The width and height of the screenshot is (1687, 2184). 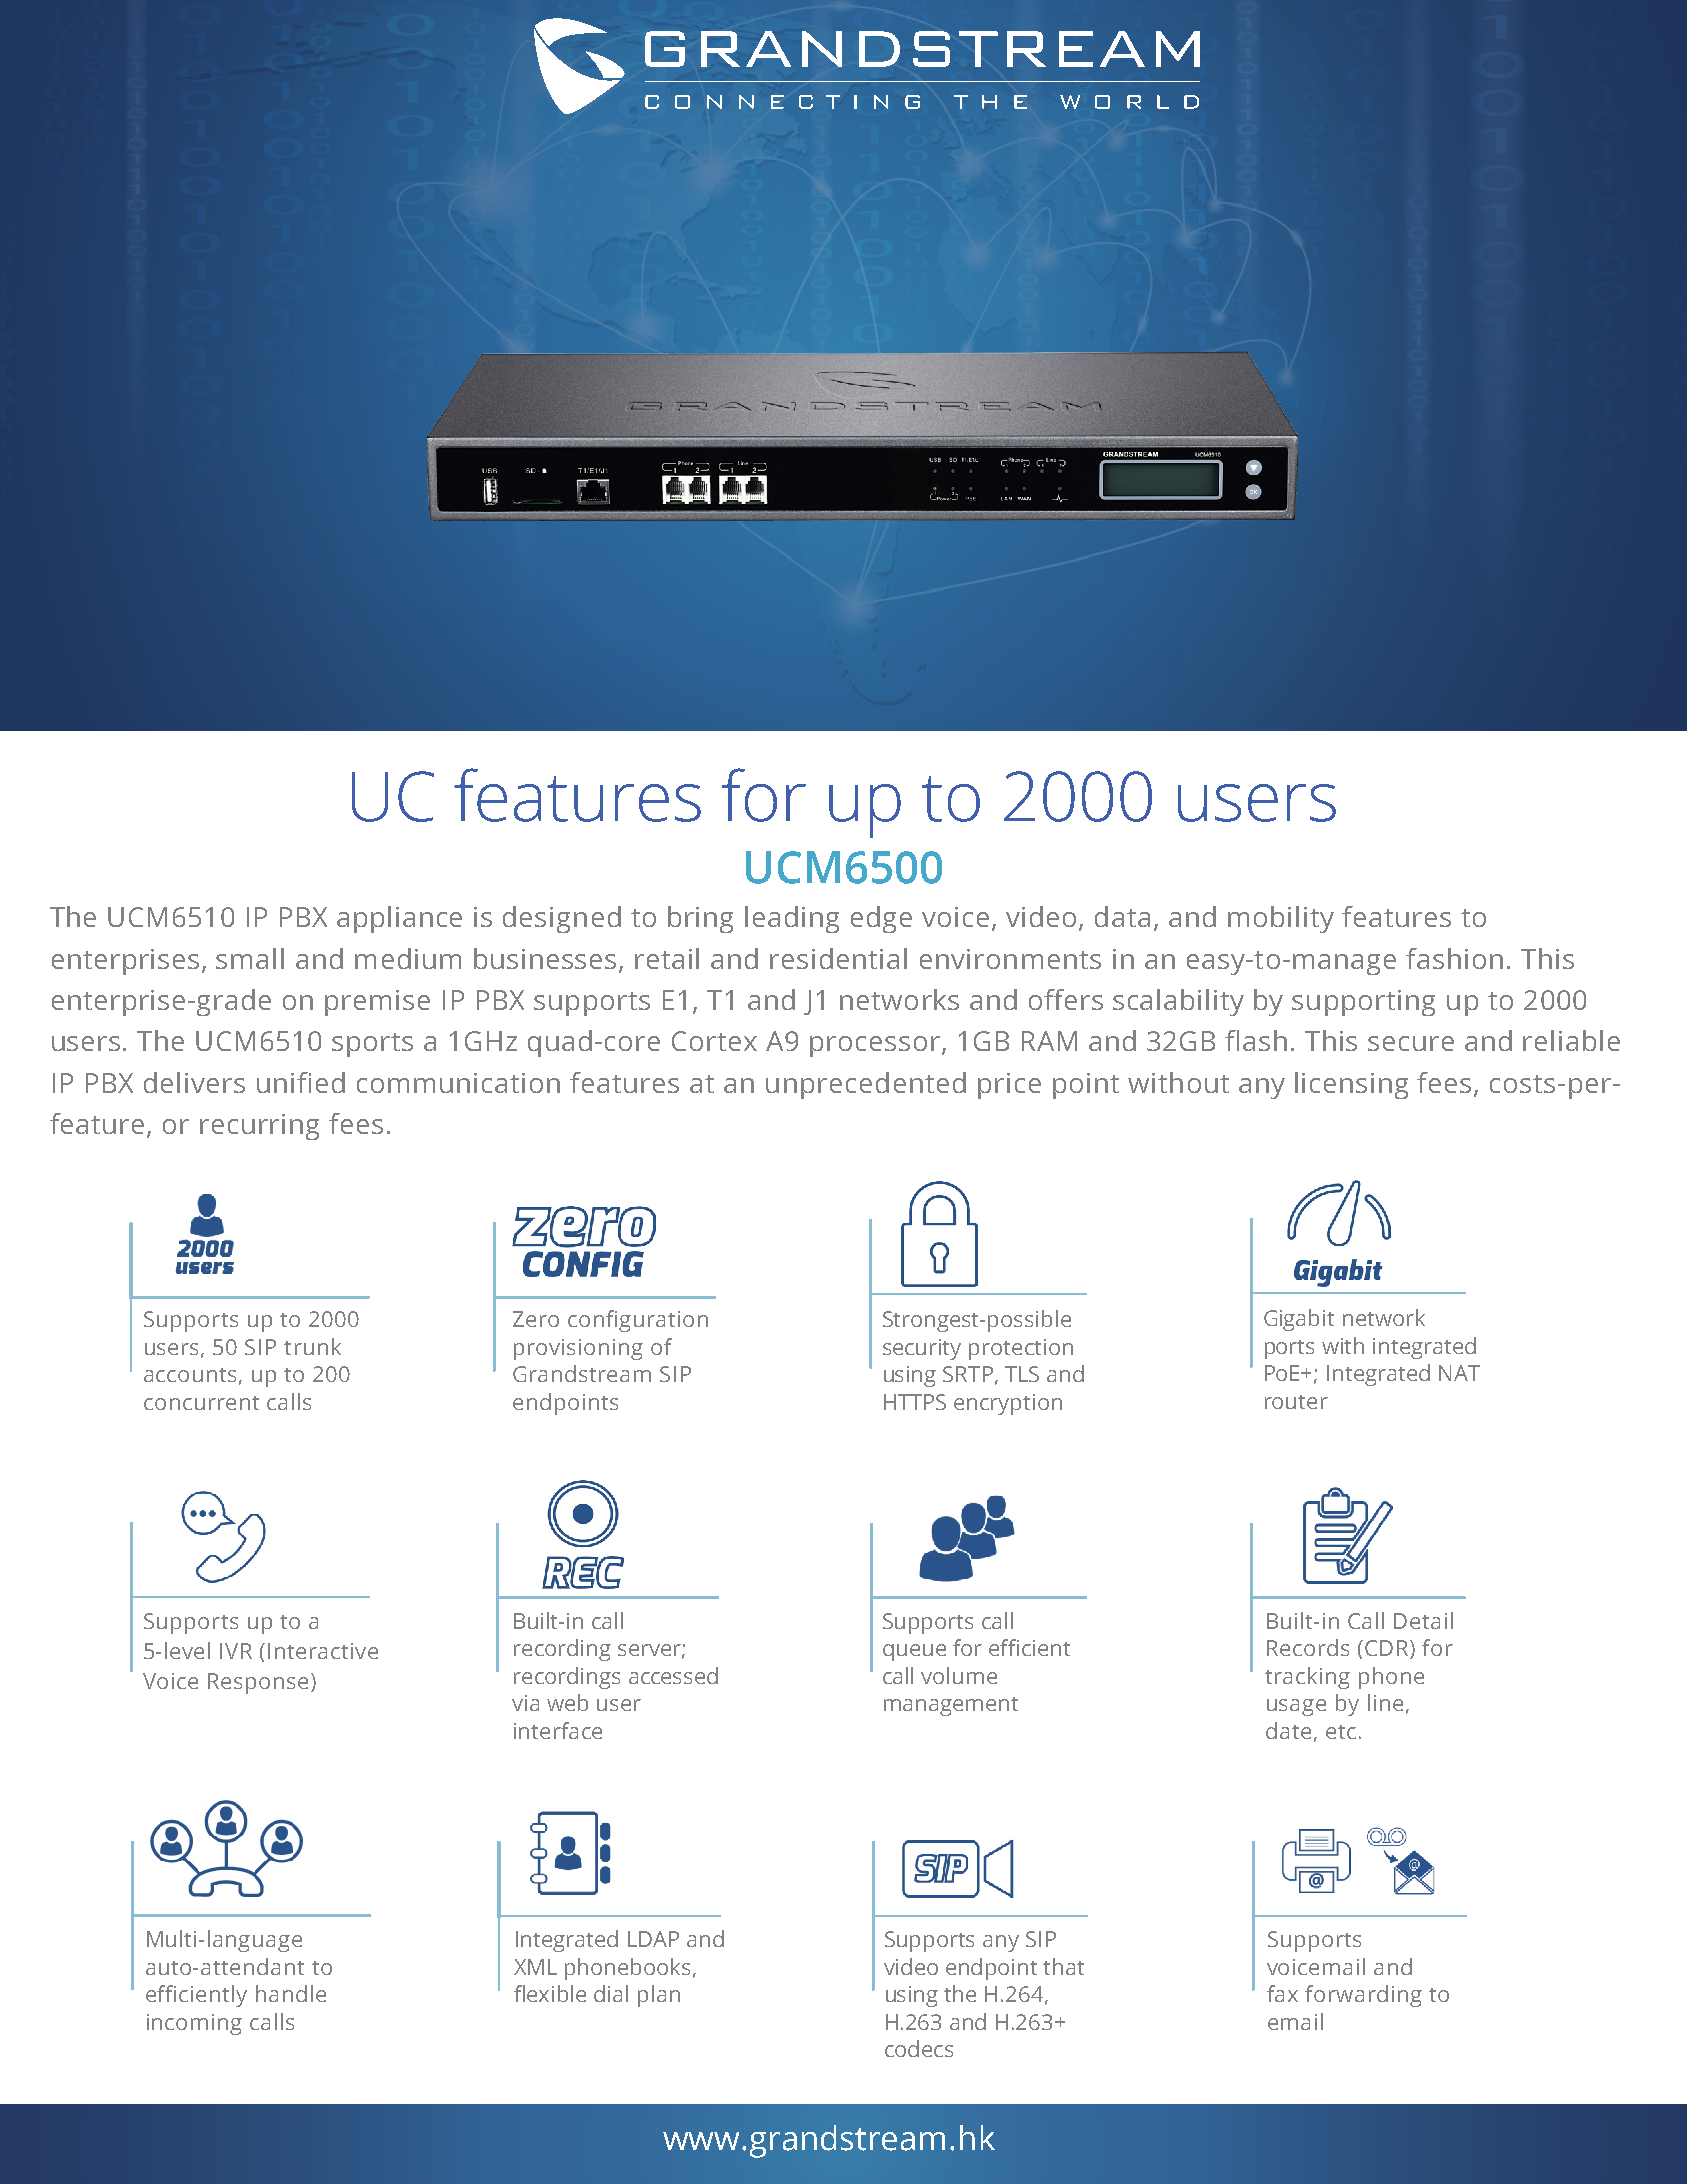 What do you see at coordinates (838, 958) in the screenshot?
I see `residential` at bounding box center [838, 958].
